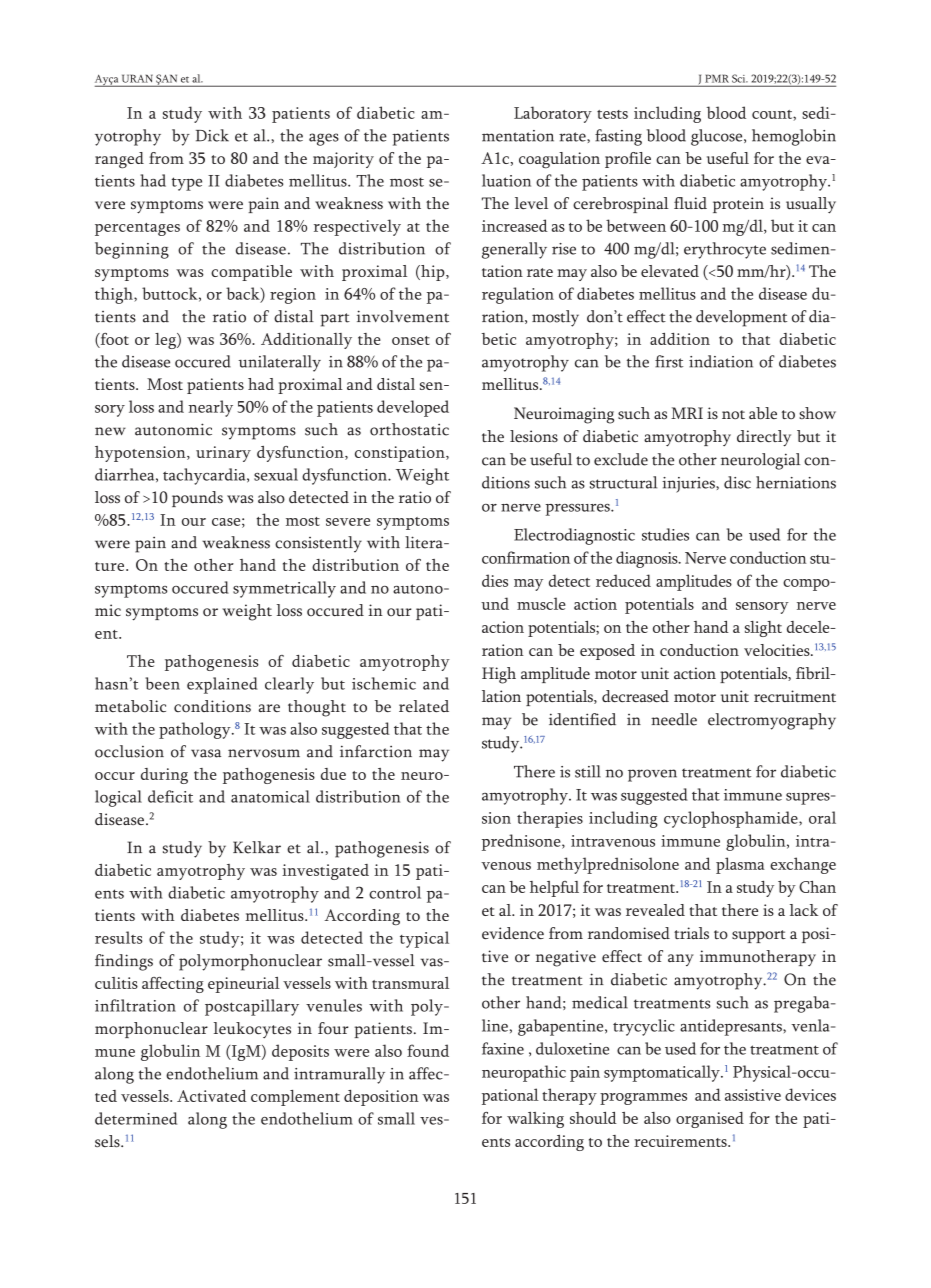  I want to click on found, so click(428, 1050).
